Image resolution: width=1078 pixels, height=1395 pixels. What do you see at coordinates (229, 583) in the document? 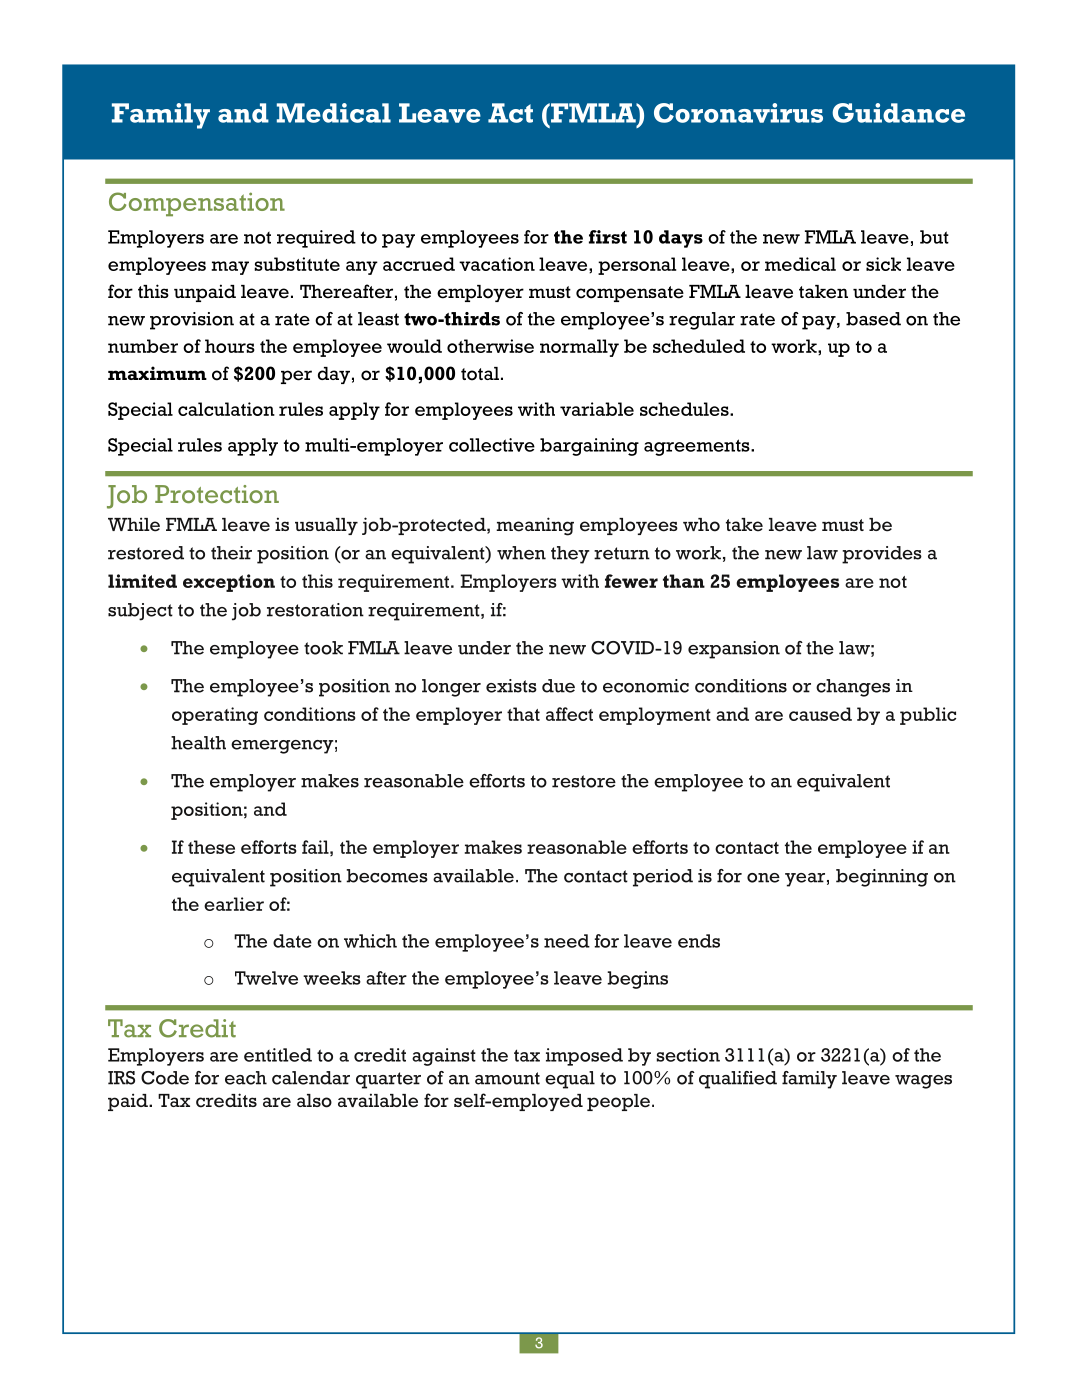
I see `exception` at bounding box center [229, 583].
